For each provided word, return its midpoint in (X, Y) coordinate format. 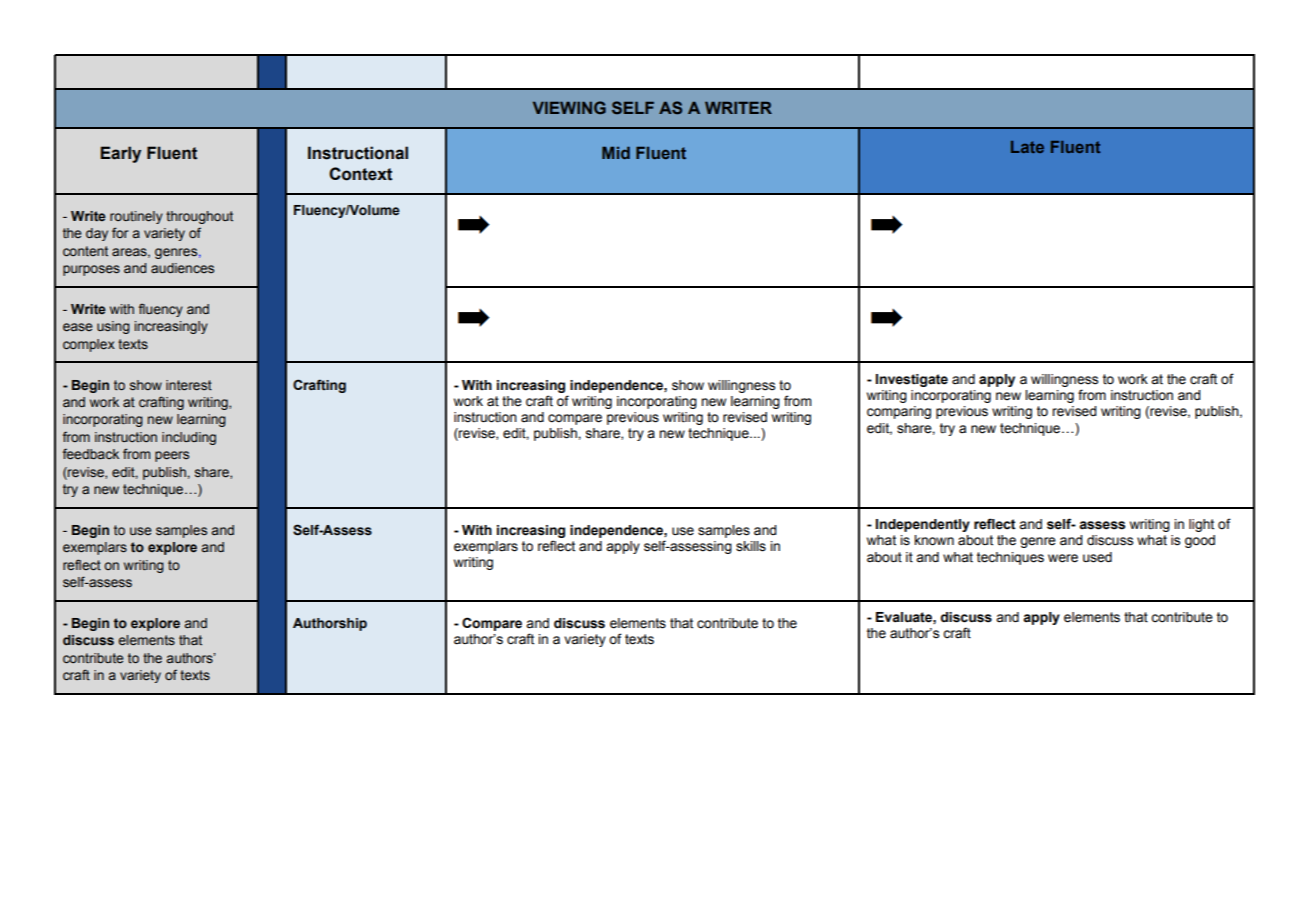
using (113, 327)
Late (1027, 147)
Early (121, 154)
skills (751, 546)
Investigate (912, 380)
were (1063, 558)
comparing (899, 412)
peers (172, 456)
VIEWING (569, 107)
